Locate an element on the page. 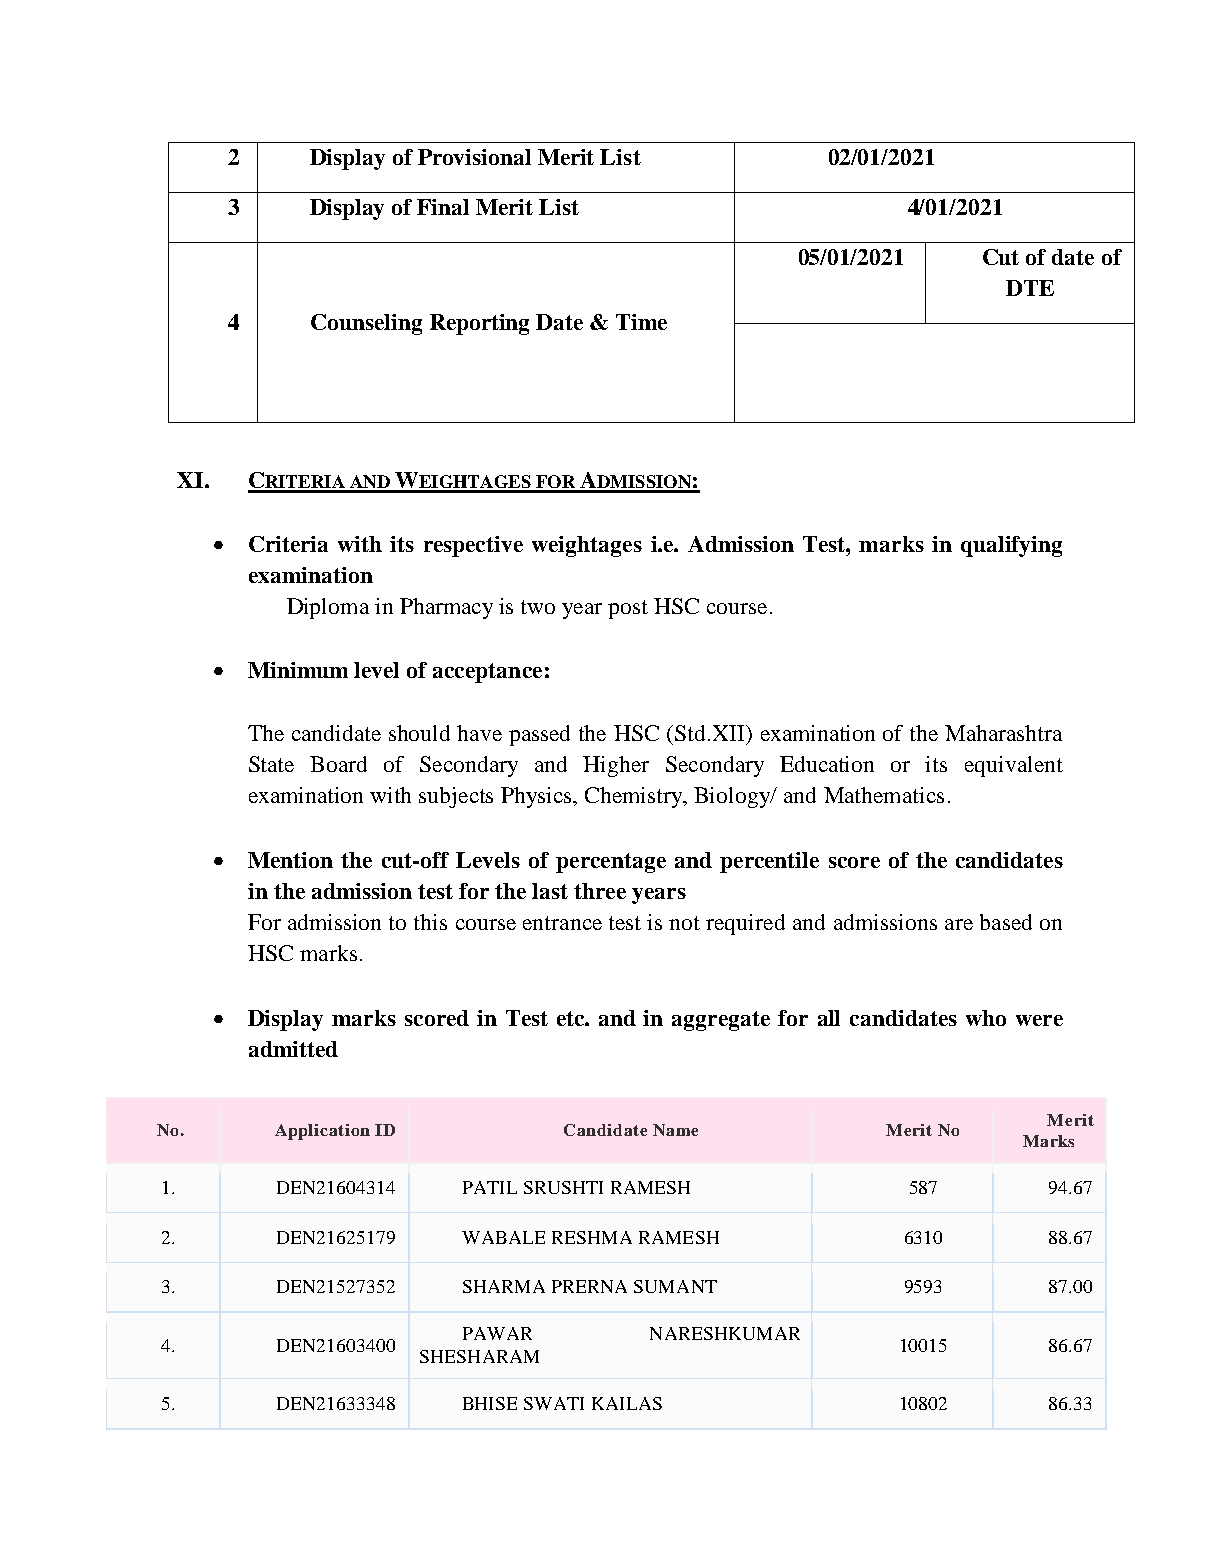 This page has height=1559, width=1205. SHARMA is located at coordinates (504, 1286).
